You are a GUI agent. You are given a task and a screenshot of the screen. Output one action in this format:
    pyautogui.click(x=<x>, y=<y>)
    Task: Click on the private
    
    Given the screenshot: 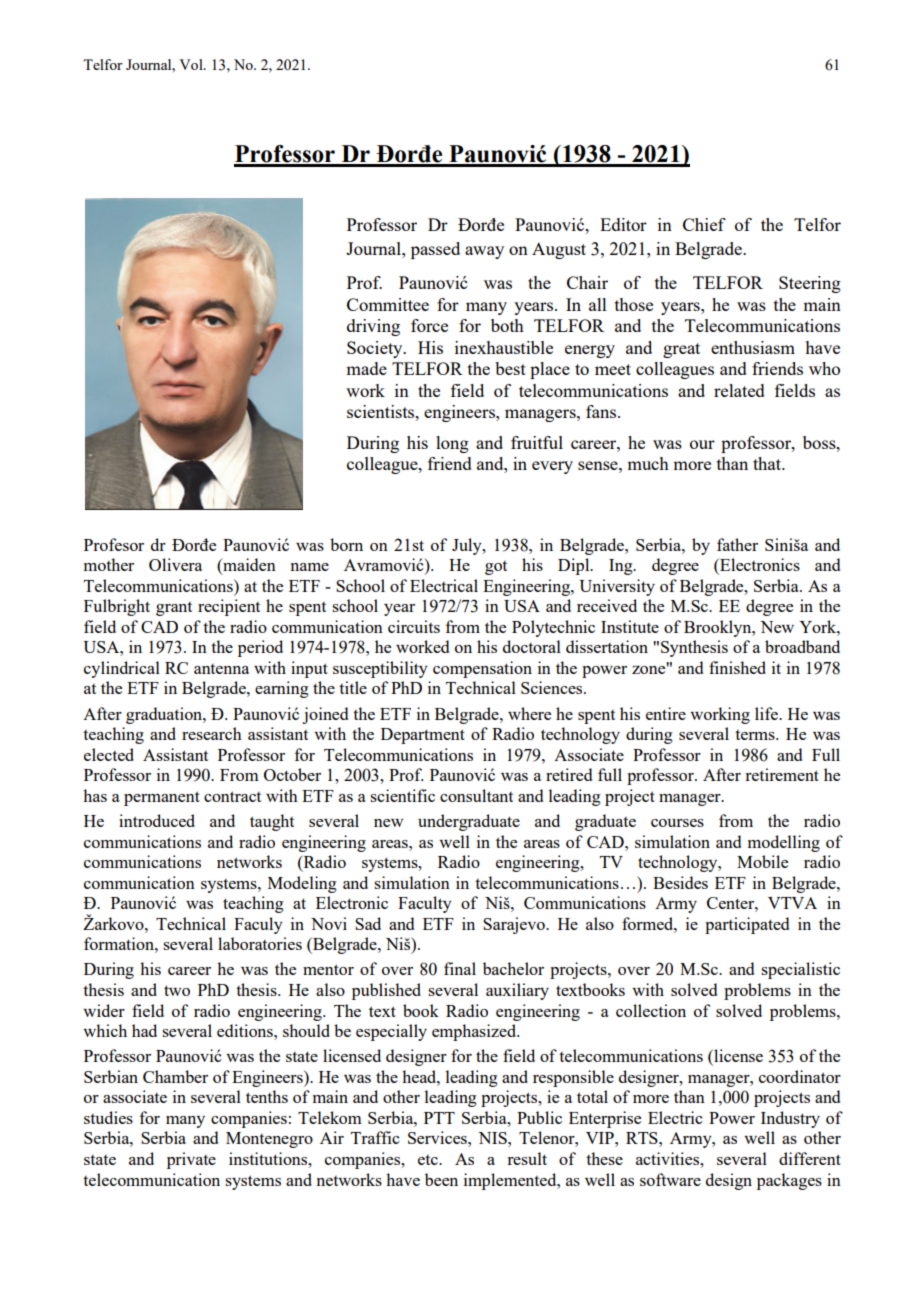 What is the action you would take?
    pyautogui.click(x=191, y=1160)
